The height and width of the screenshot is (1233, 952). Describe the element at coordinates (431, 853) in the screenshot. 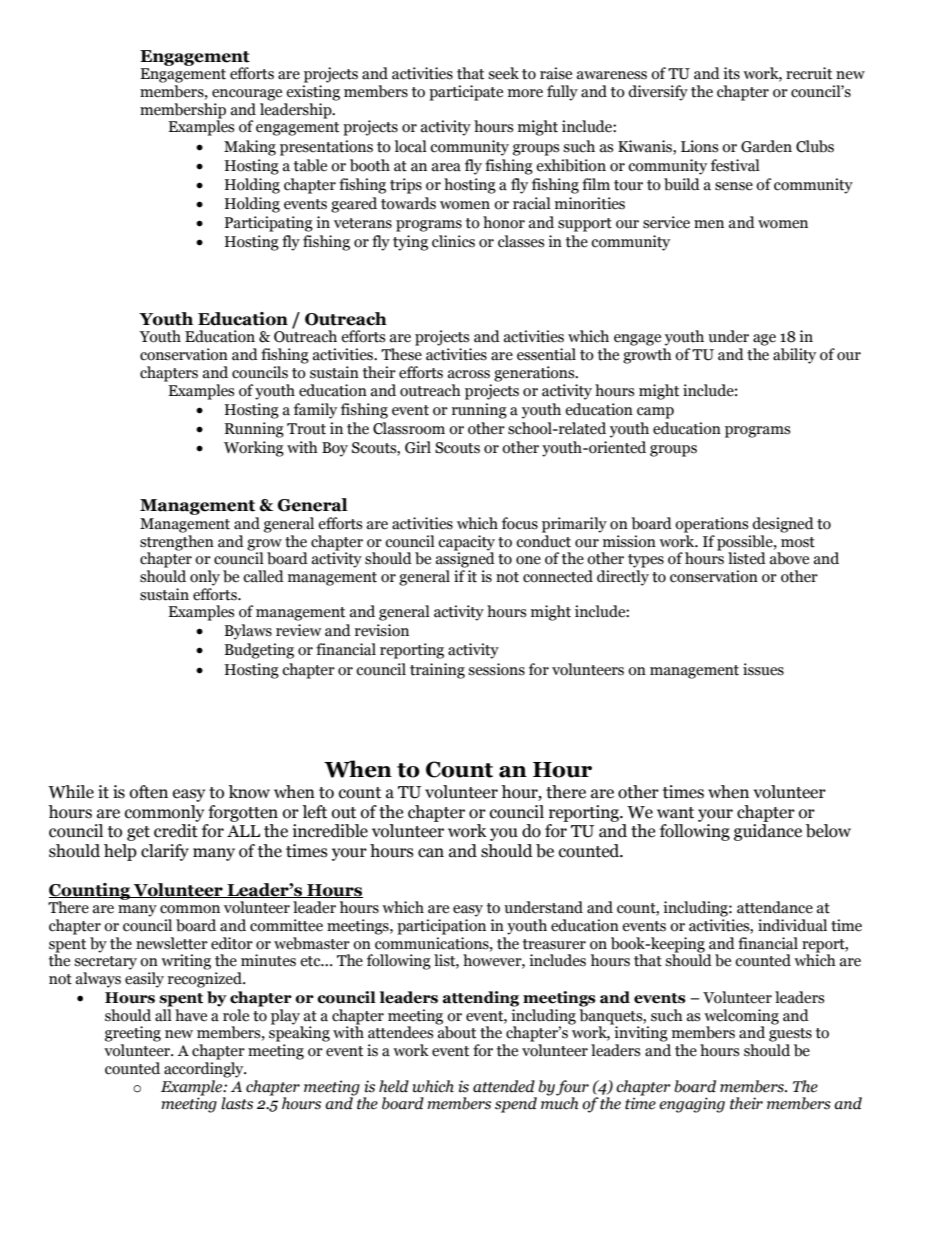

I see `can` at that location.
